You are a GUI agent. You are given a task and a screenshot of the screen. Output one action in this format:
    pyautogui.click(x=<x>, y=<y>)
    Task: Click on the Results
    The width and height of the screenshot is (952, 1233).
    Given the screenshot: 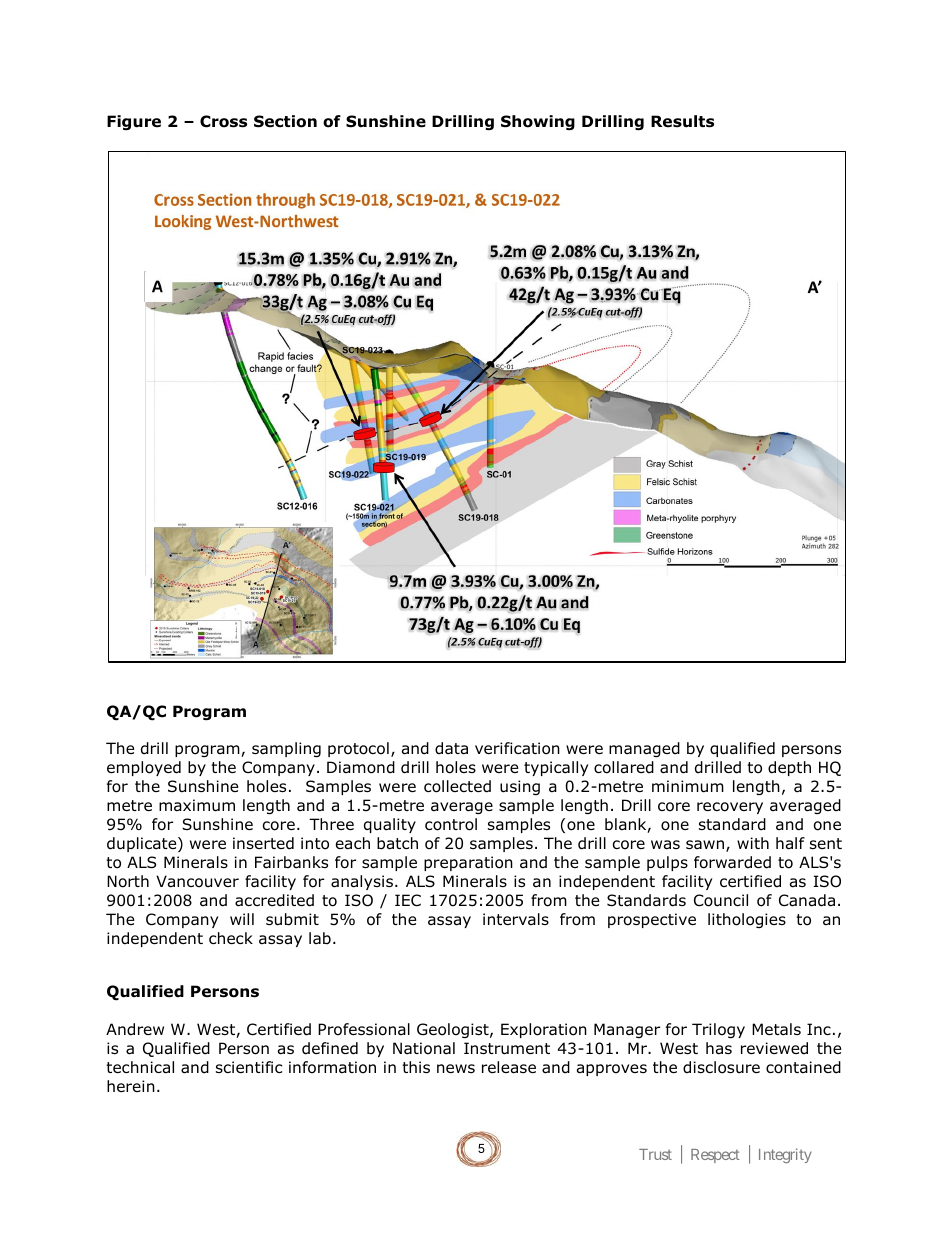 What is the action you would take?
    pyautogui.click(x=682, y=121)
